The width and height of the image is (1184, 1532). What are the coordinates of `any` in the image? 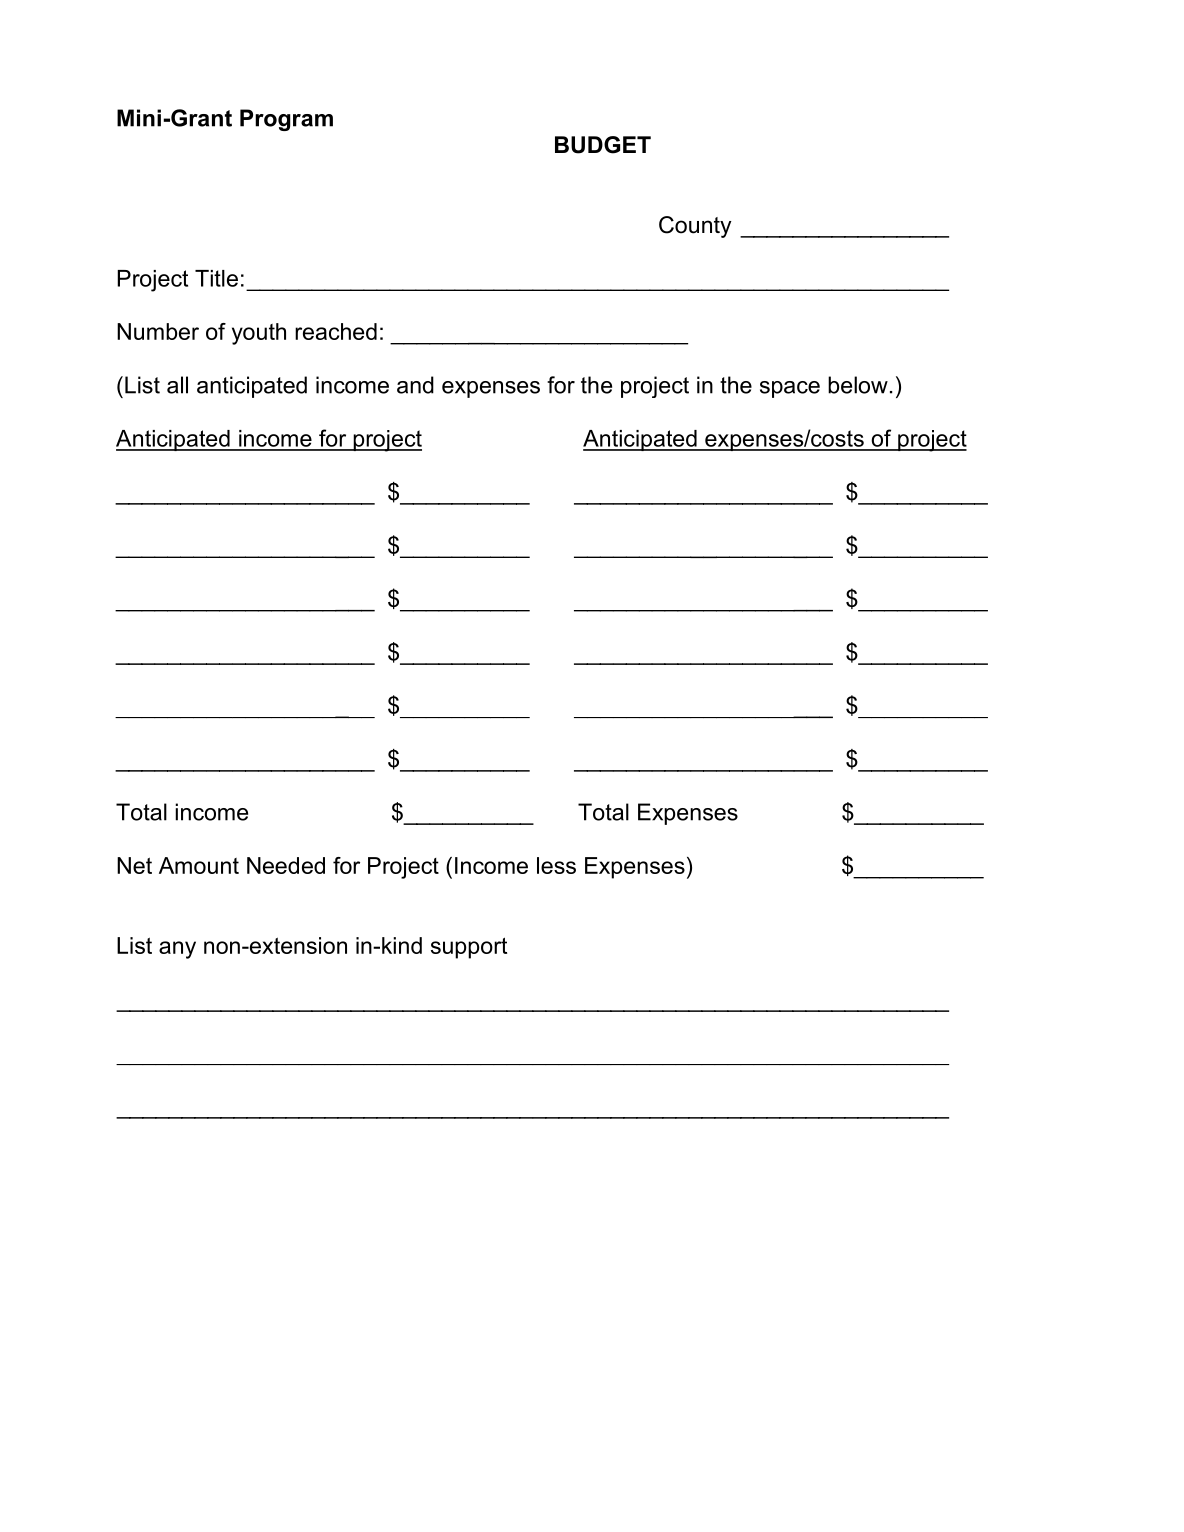 It's located at (177, 950).
